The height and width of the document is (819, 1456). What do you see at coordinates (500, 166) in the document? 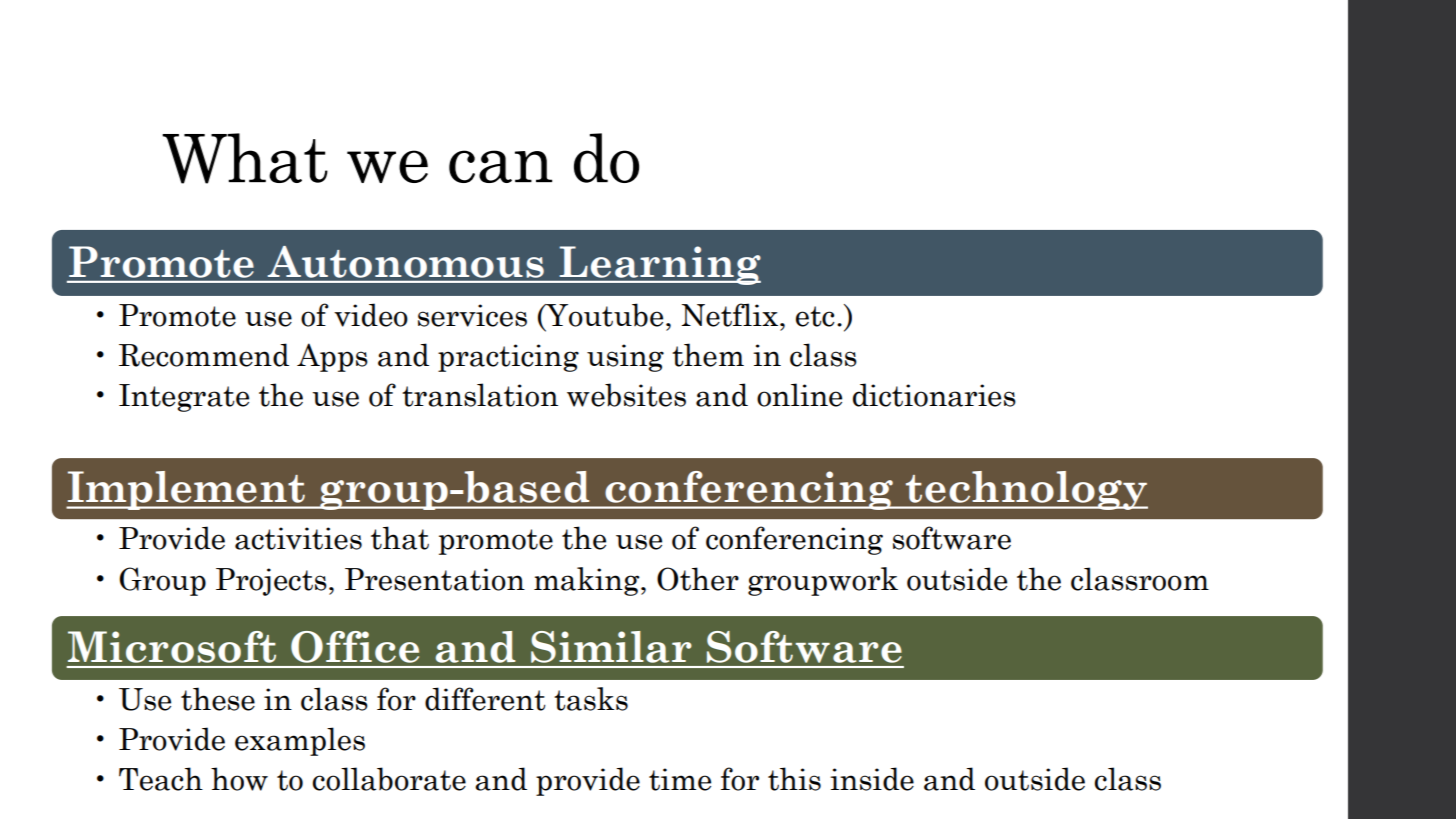
I see `can` at bounding box center [500, 166].
